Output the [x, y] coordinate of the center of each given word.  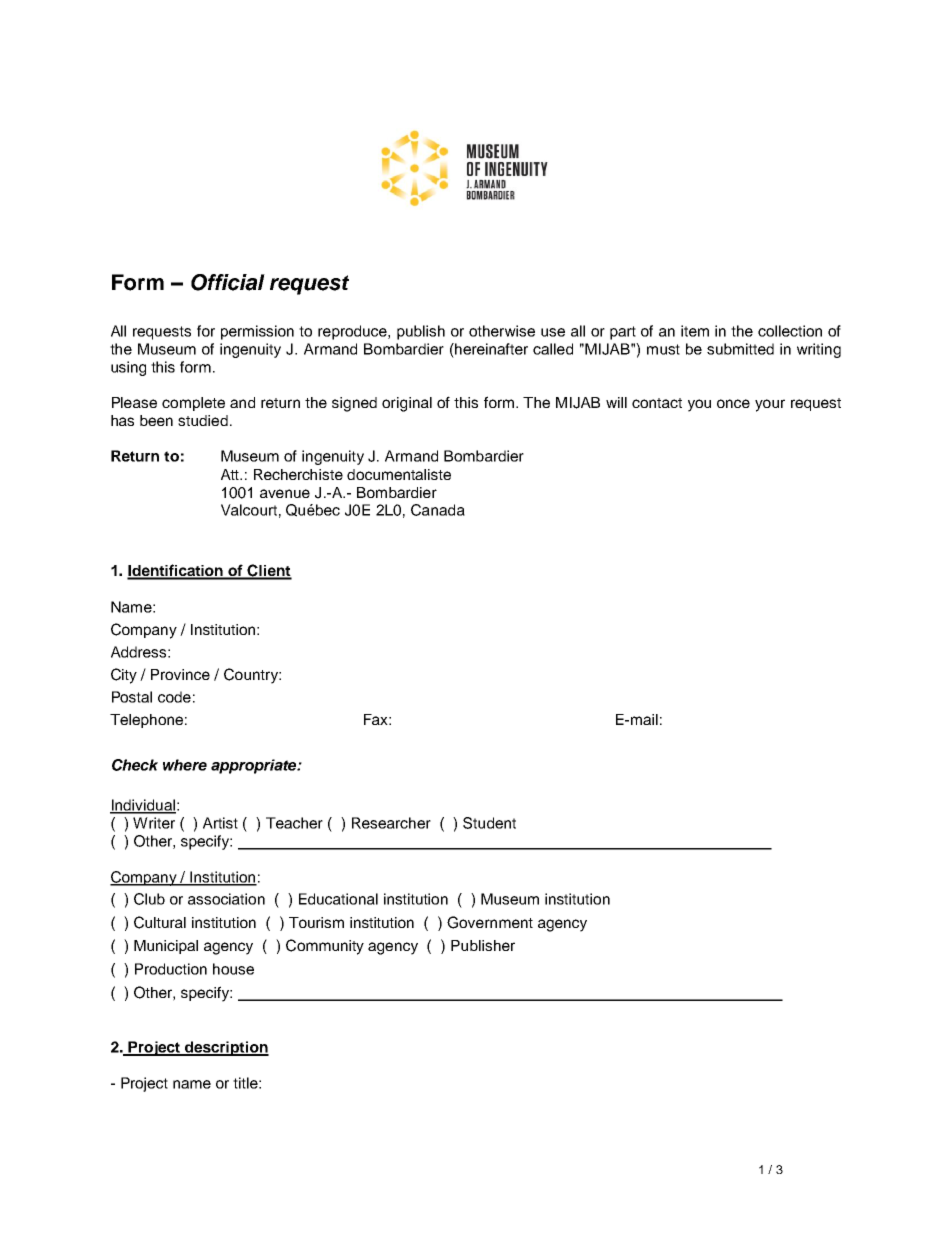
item [695, 331]
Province [180, 674]
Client [269, 571]
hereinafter [490, 349]
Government [490, 922]
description [225, 1048]
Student [489, 823]
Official [228, 282]
